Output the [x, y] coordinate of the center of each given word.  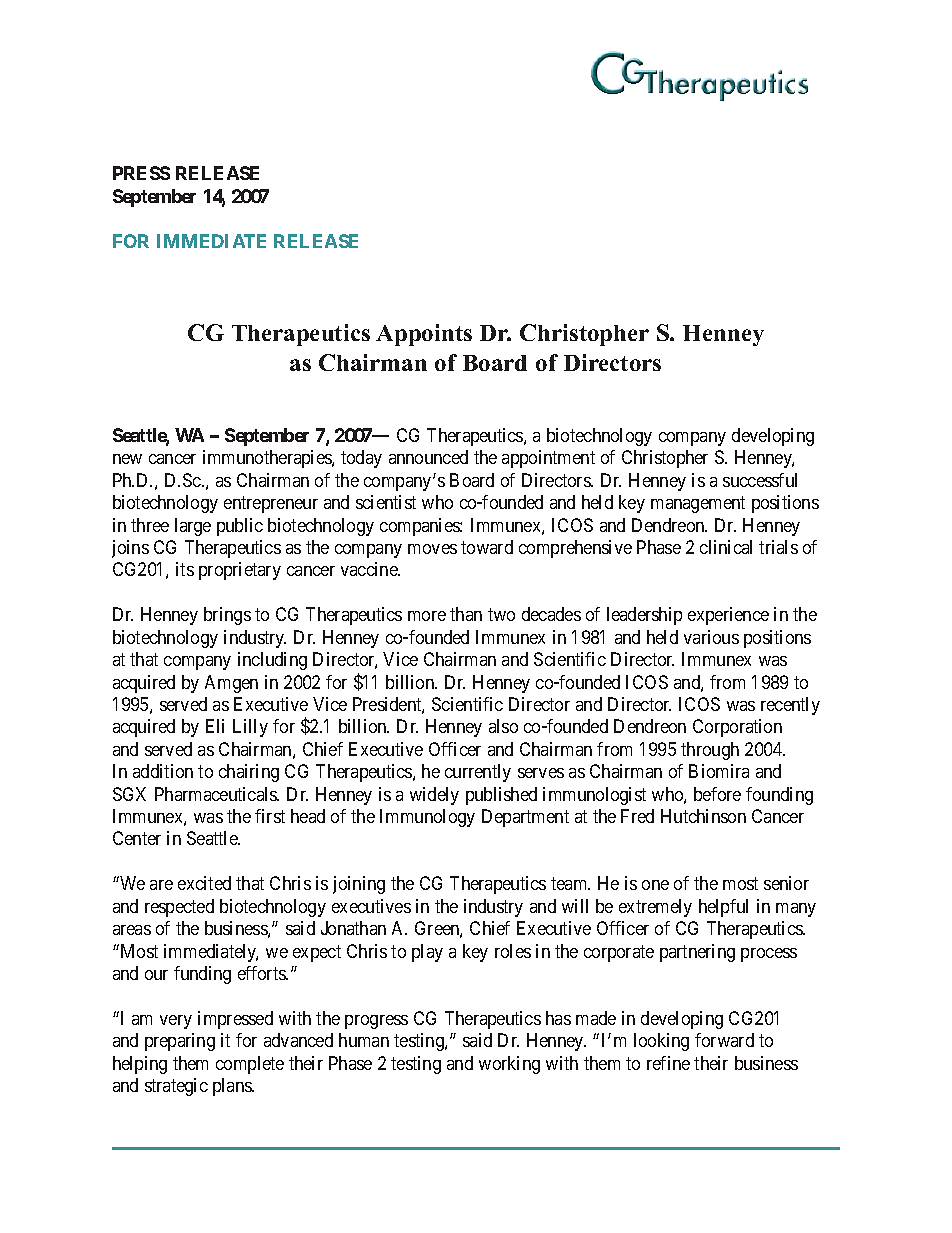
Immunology [427, 818]
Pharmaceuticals [216, 794]
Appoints [424, 335]
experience [728, 616]
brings [227, 616]
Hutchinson [703, 816]
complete [250, 1065]
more [427, 616]
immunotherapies [268, 459]
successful [760, 480]
